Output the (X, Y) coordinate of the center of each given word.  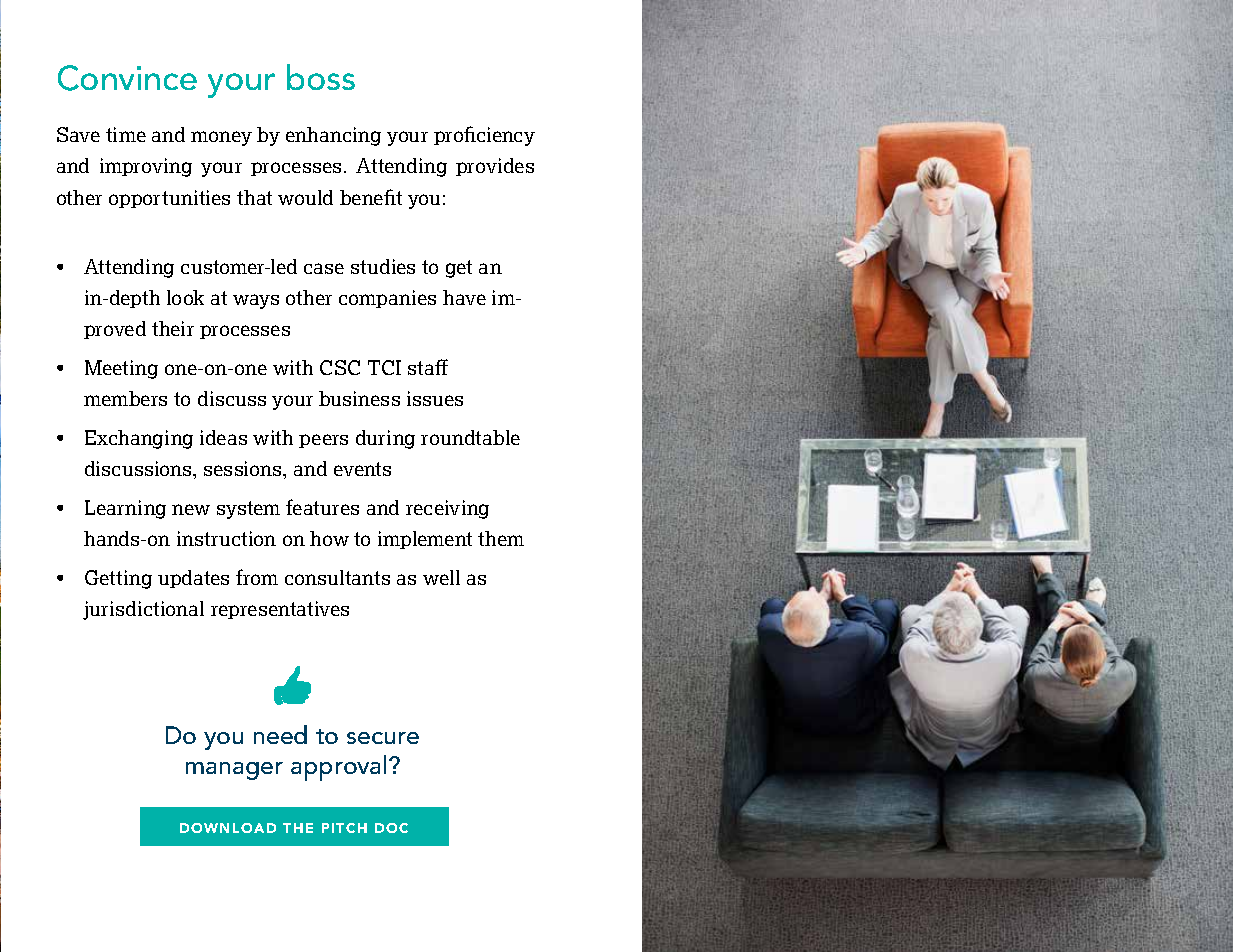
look (185, 297)
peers (323, 441)
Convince (127, 78)
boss (321, 77)
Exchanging (139, 439)
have (464, 297)
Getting (118, 579)
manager (234, 771)
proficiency (484, 136)
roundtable (470, 437)
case (324, 268)
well (441, 577)
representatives (280, 610)
